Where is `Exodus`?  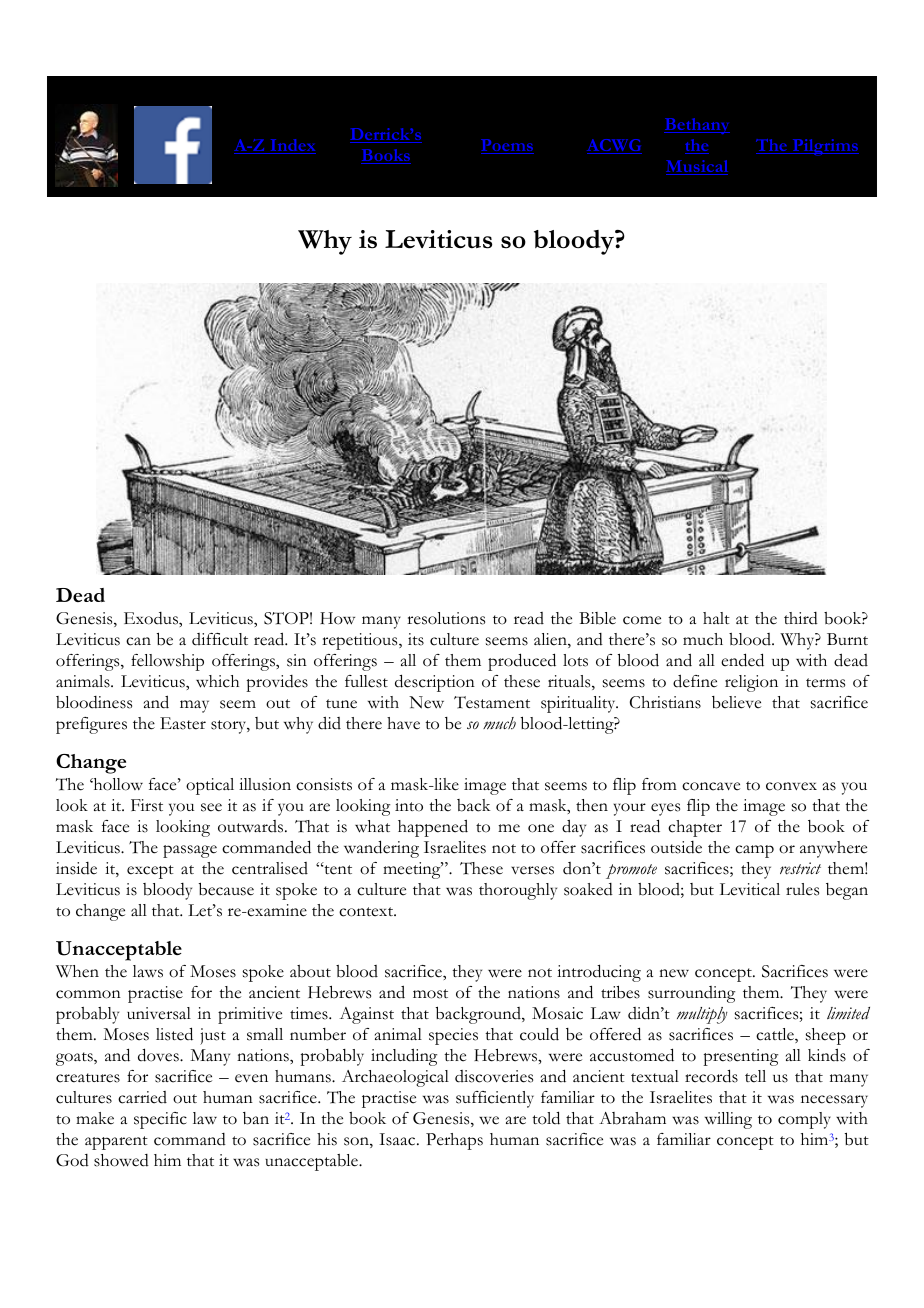 Exodus is located at coordinates (152, 618).
